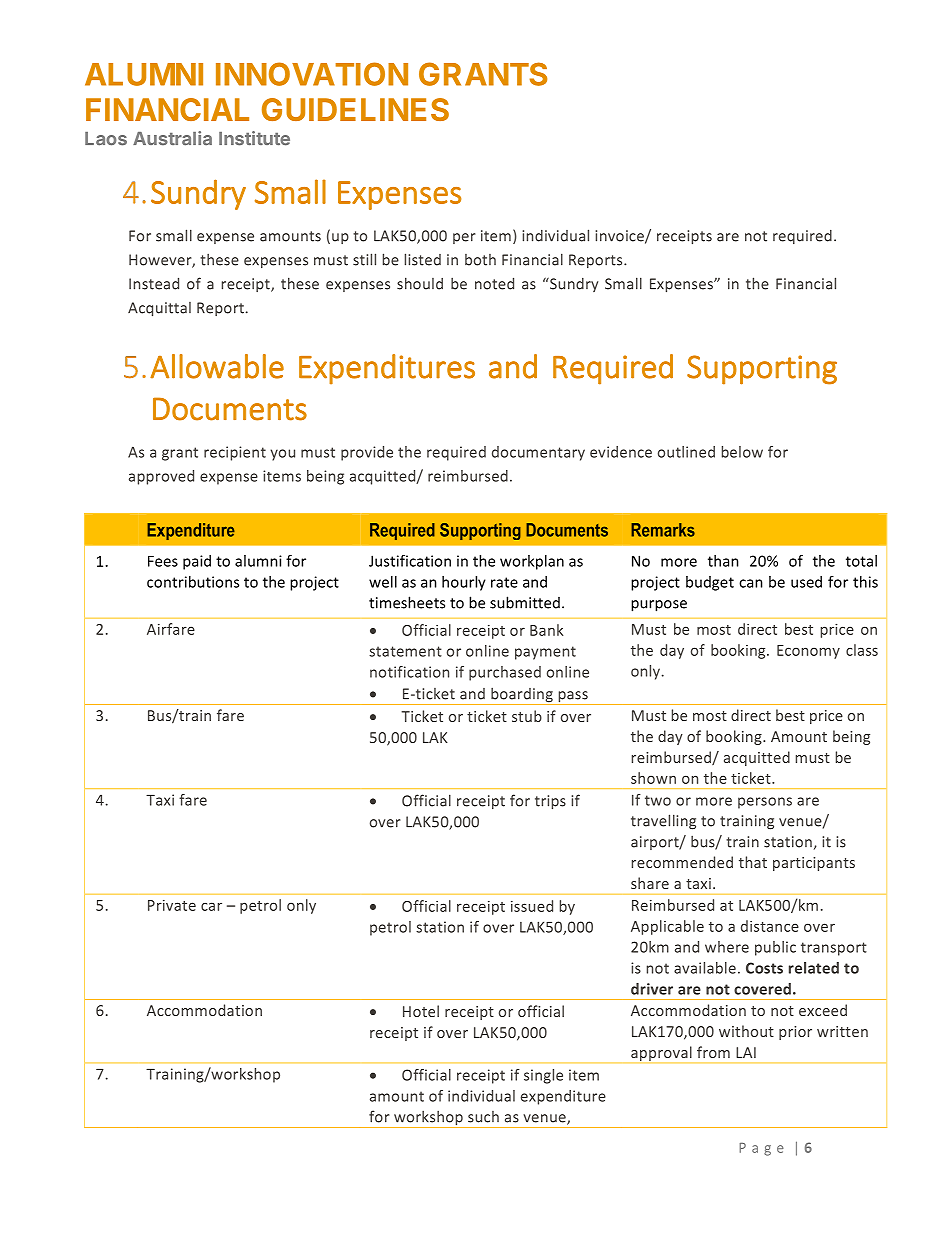 Image resolution: width=952 pixels, height=1233 pixels. I want to click on documentary, so click(538, 453).
